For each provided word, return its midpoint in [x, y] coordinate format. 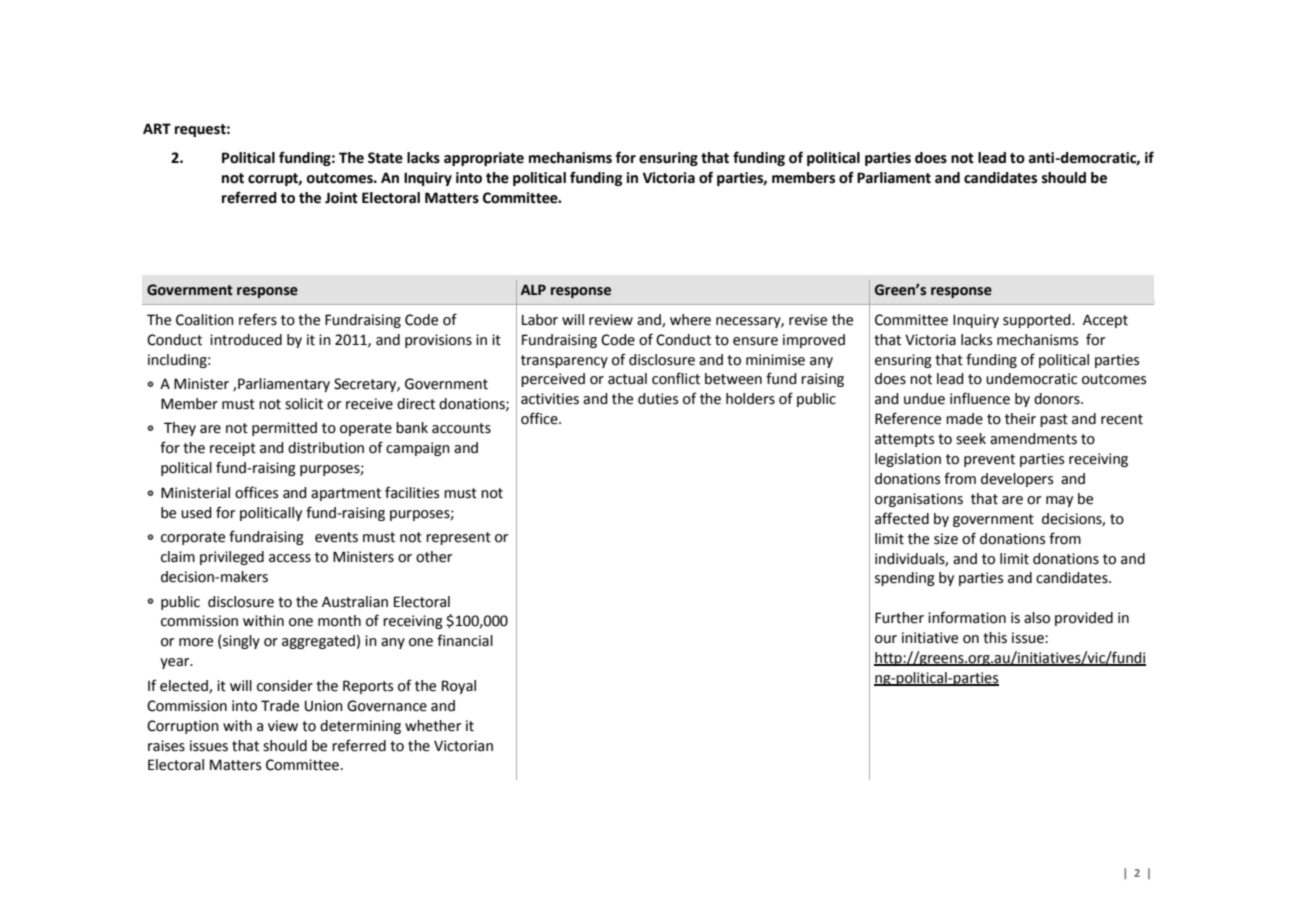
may [1059, 501]
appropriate [484, 159]
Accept [1105, 321]
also [1037, 618]
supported [1038, 321]
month [339, 621]
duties [658, 399]
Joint [341, 198]
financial [465, 640]
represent [458, 538]
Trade [280, 706]
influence [980, 398]
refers [258, 319]
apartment [346, 494]
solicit [304, 404]
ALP [533, 289]
